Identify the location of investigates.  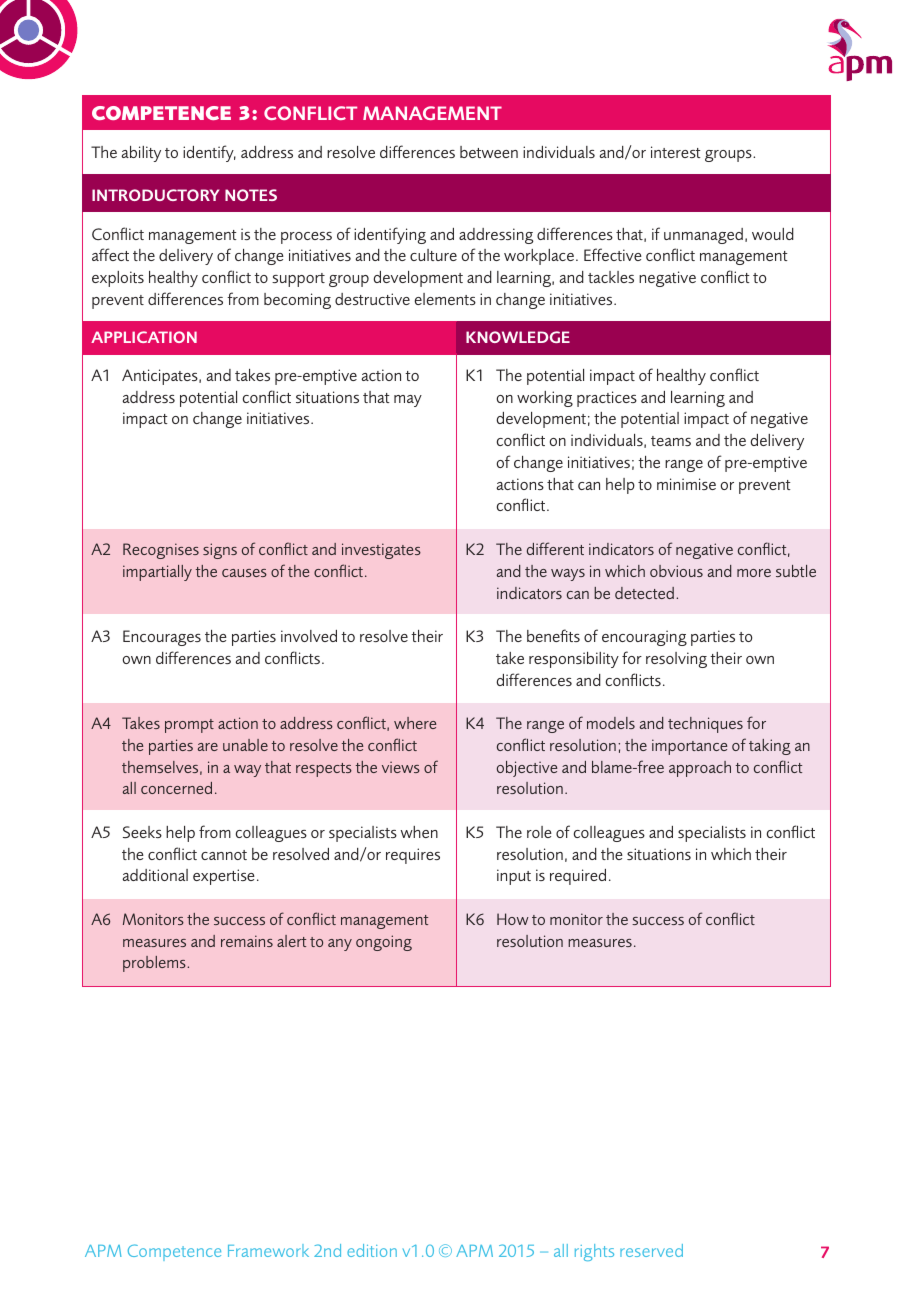
(381, 551).
